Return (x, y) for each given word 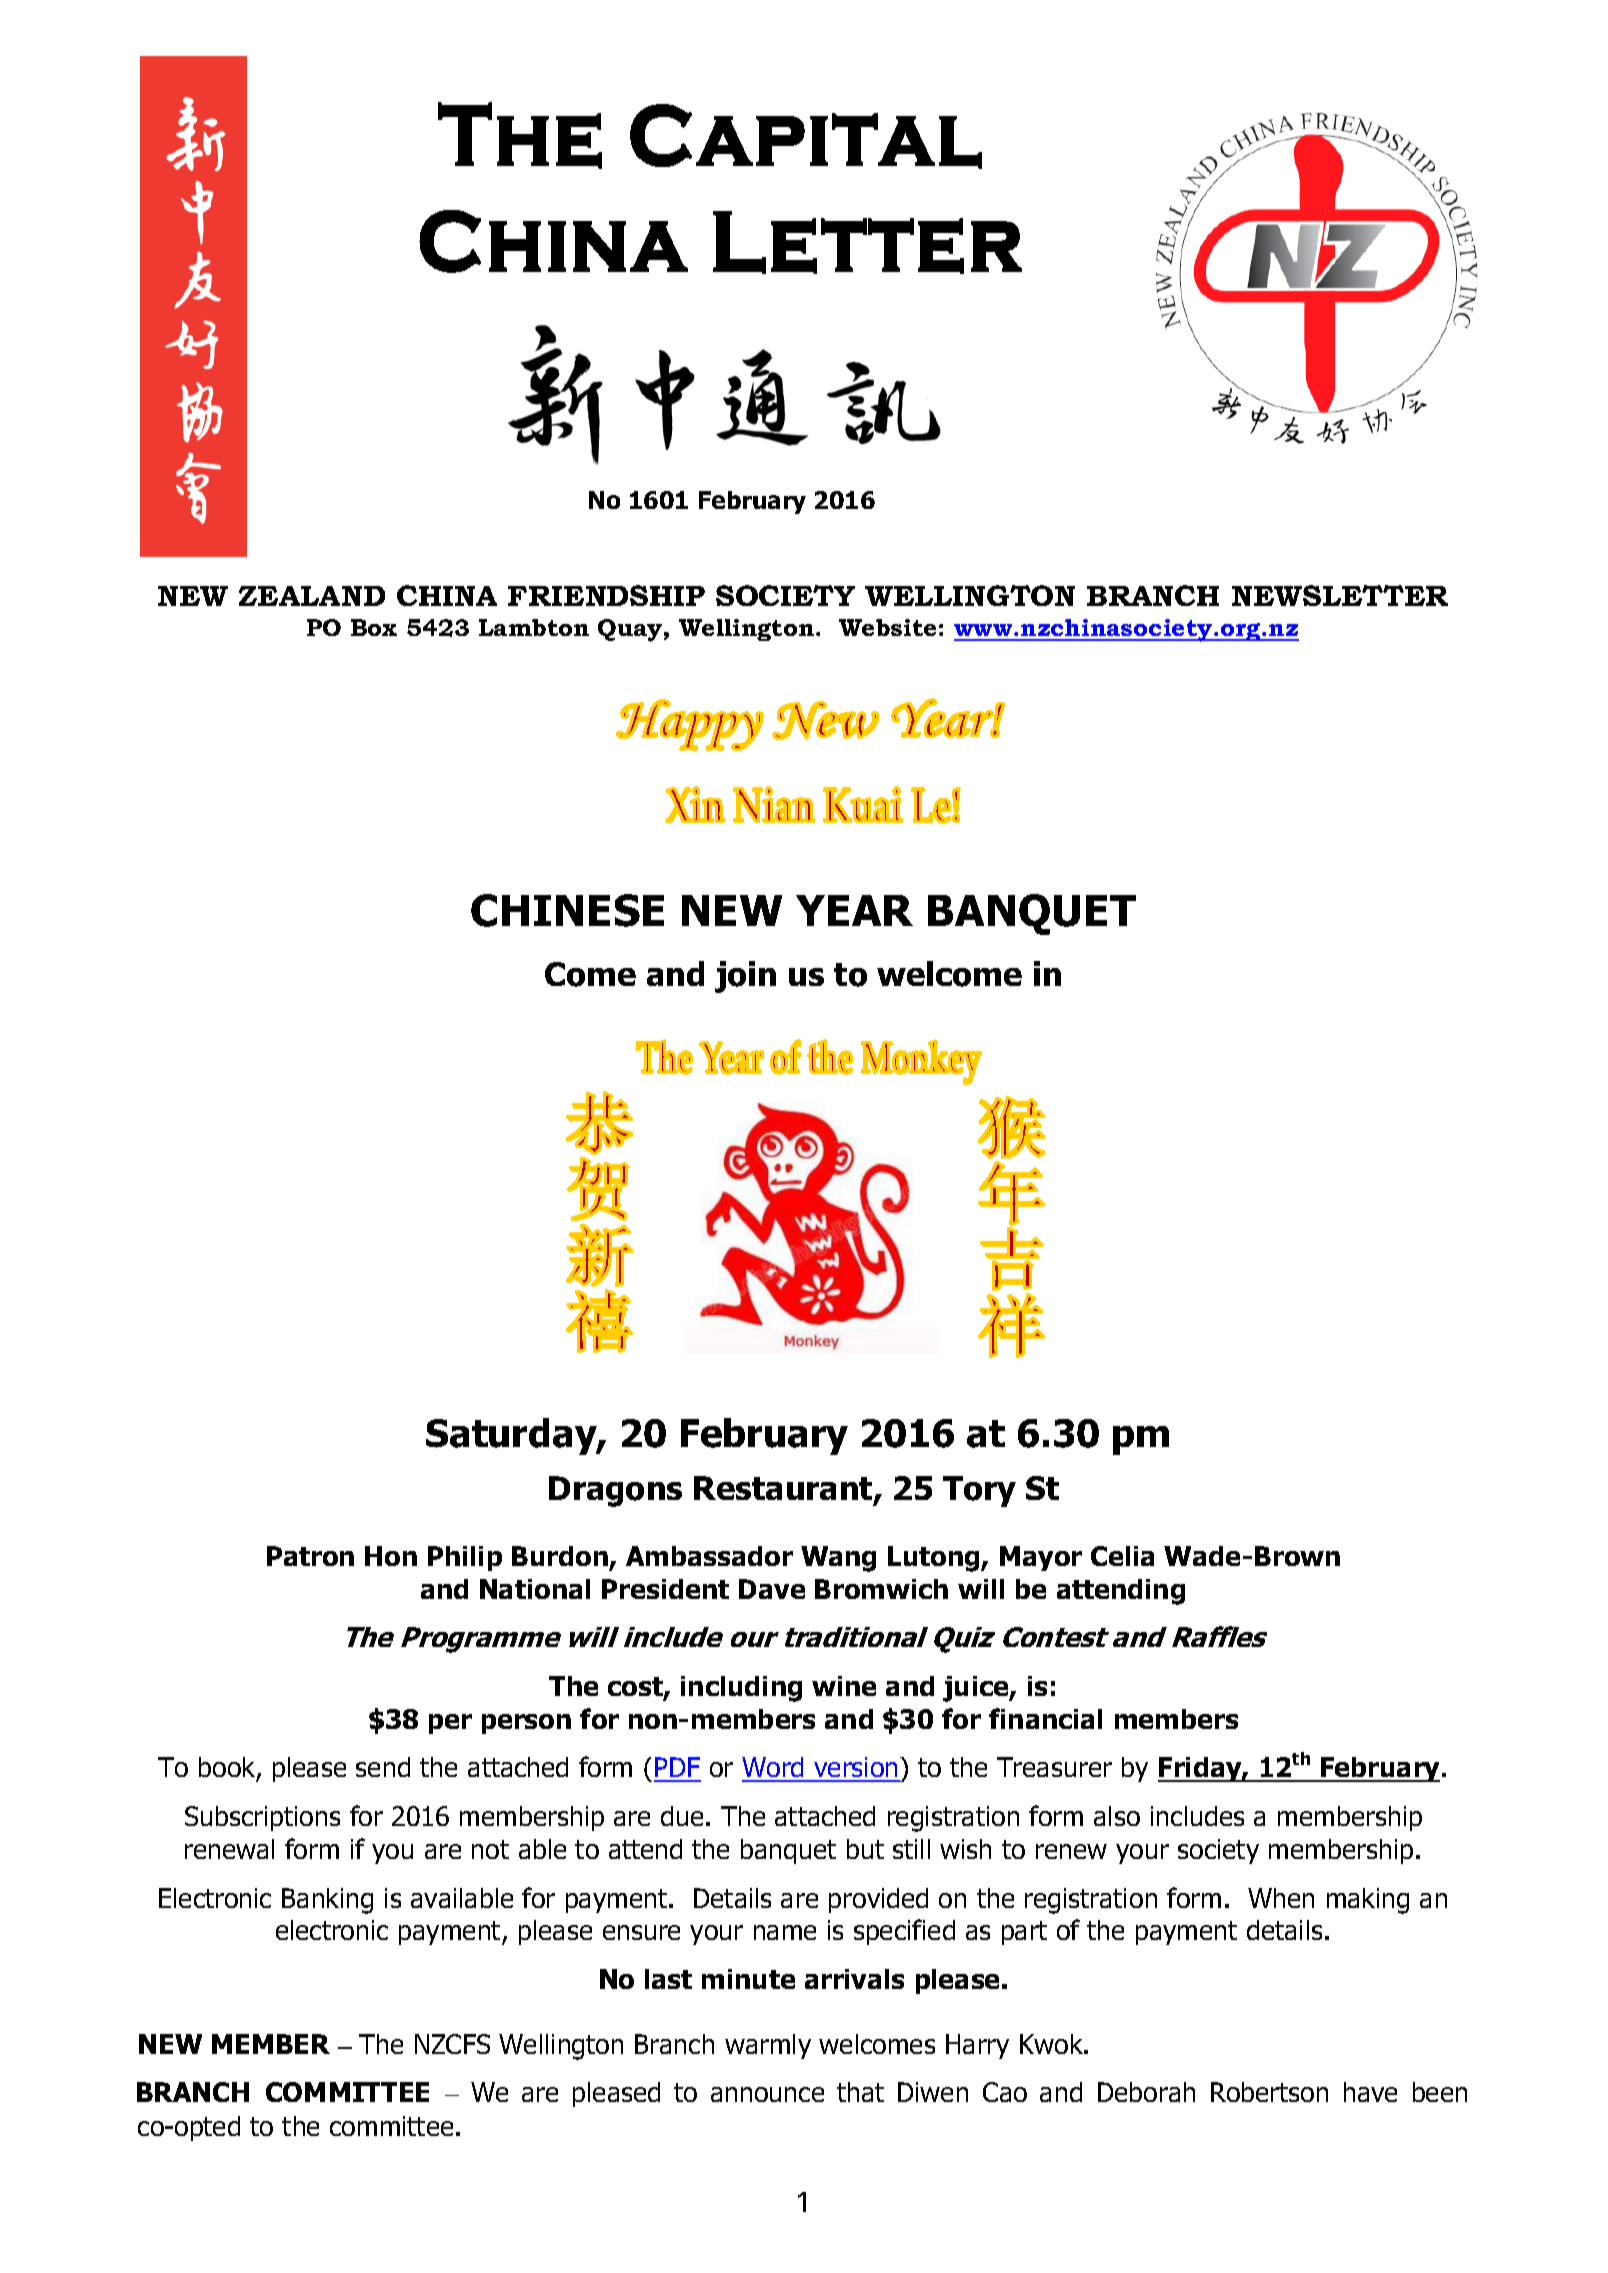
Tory (979, 1491)
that (860, 2092)
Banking (327, 1901)
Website (887, 627)
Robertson (1269, 2092)
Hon (391, 1556)
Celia (1122, 1556)
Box (374, 627)
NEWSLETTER (1340, 595)
